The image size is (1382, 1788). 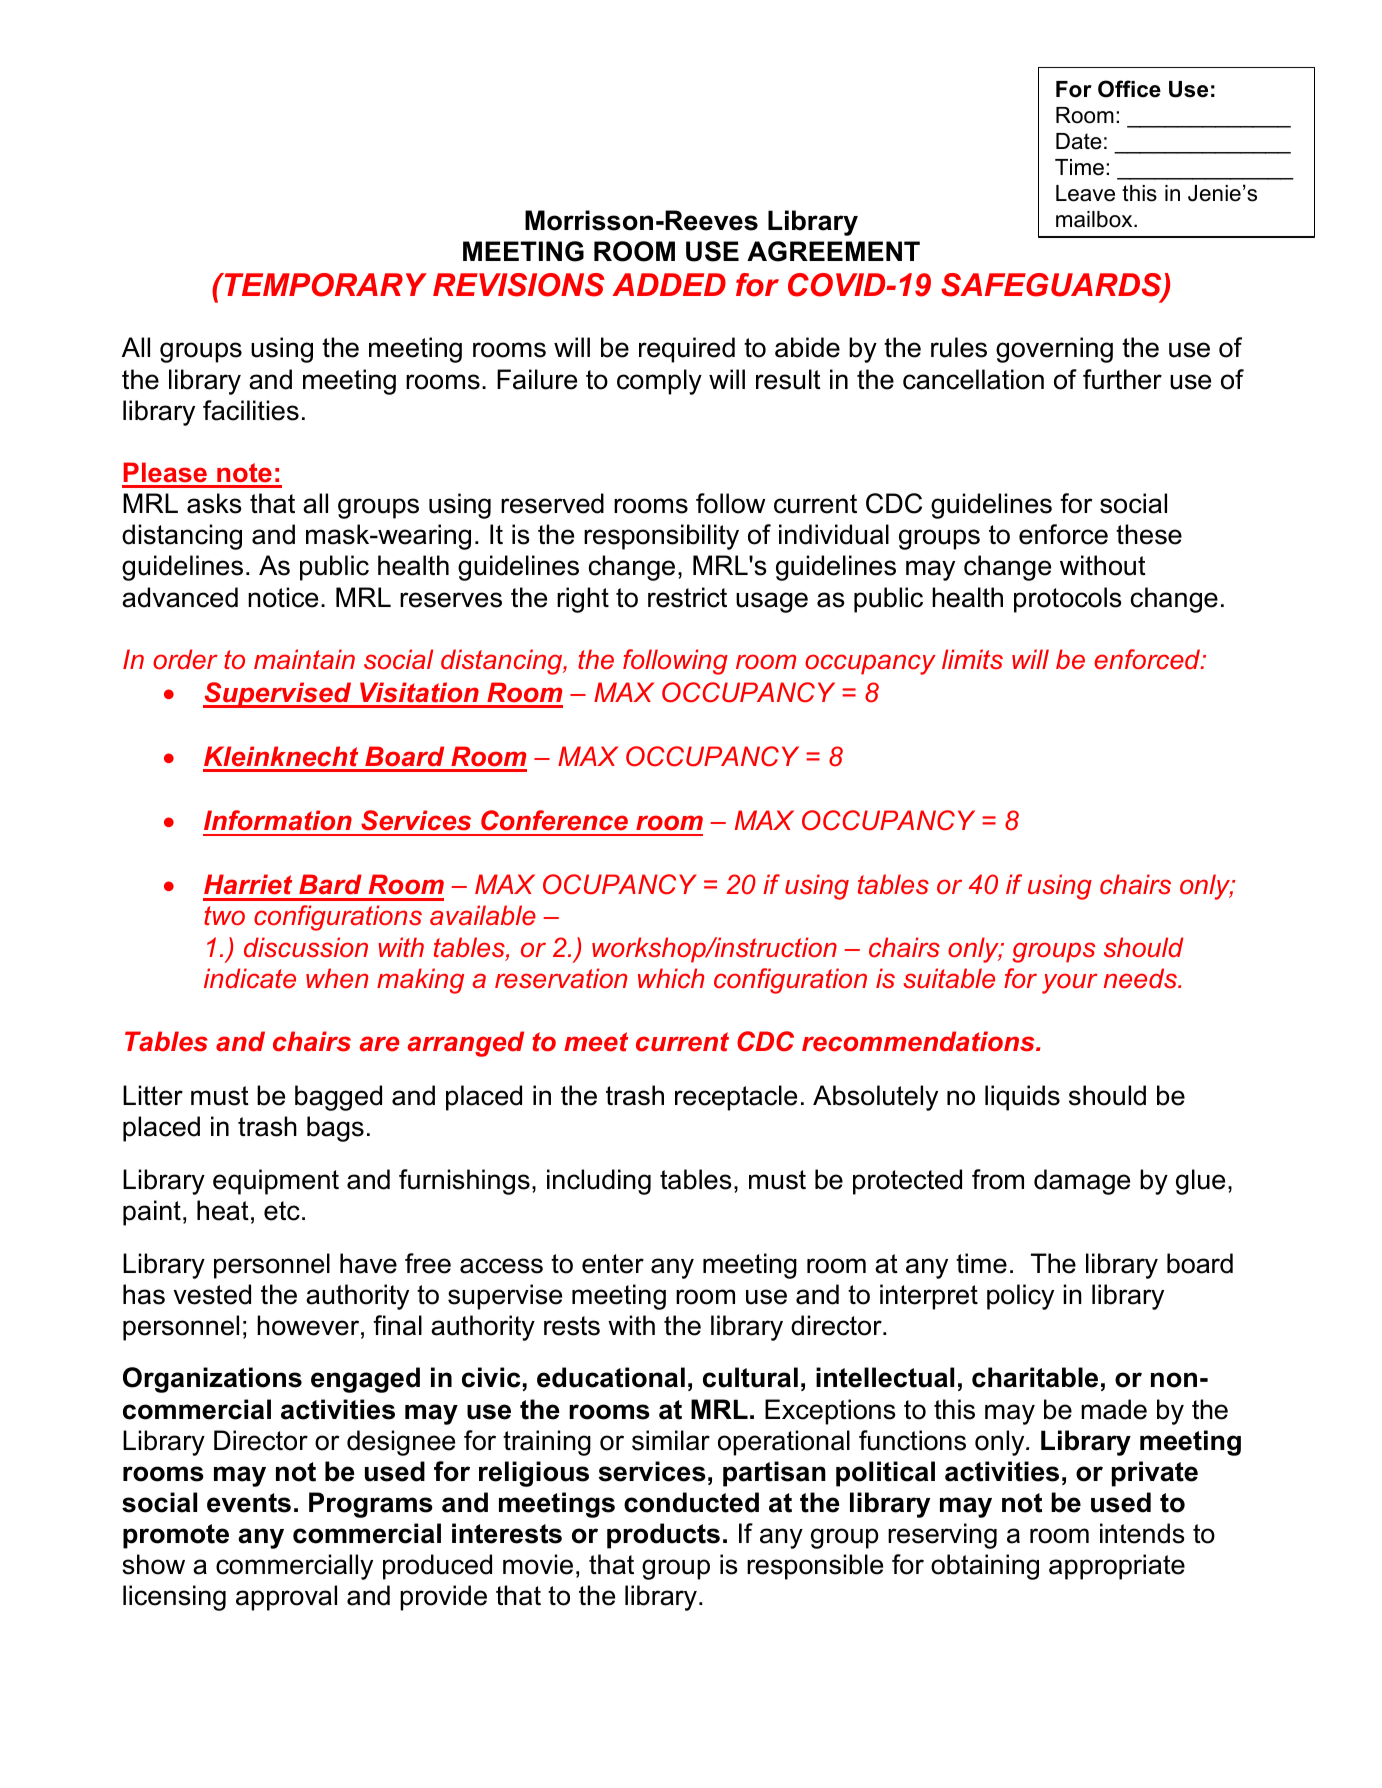 I want to click on appropriate, so click(x=1117, y=1567).
